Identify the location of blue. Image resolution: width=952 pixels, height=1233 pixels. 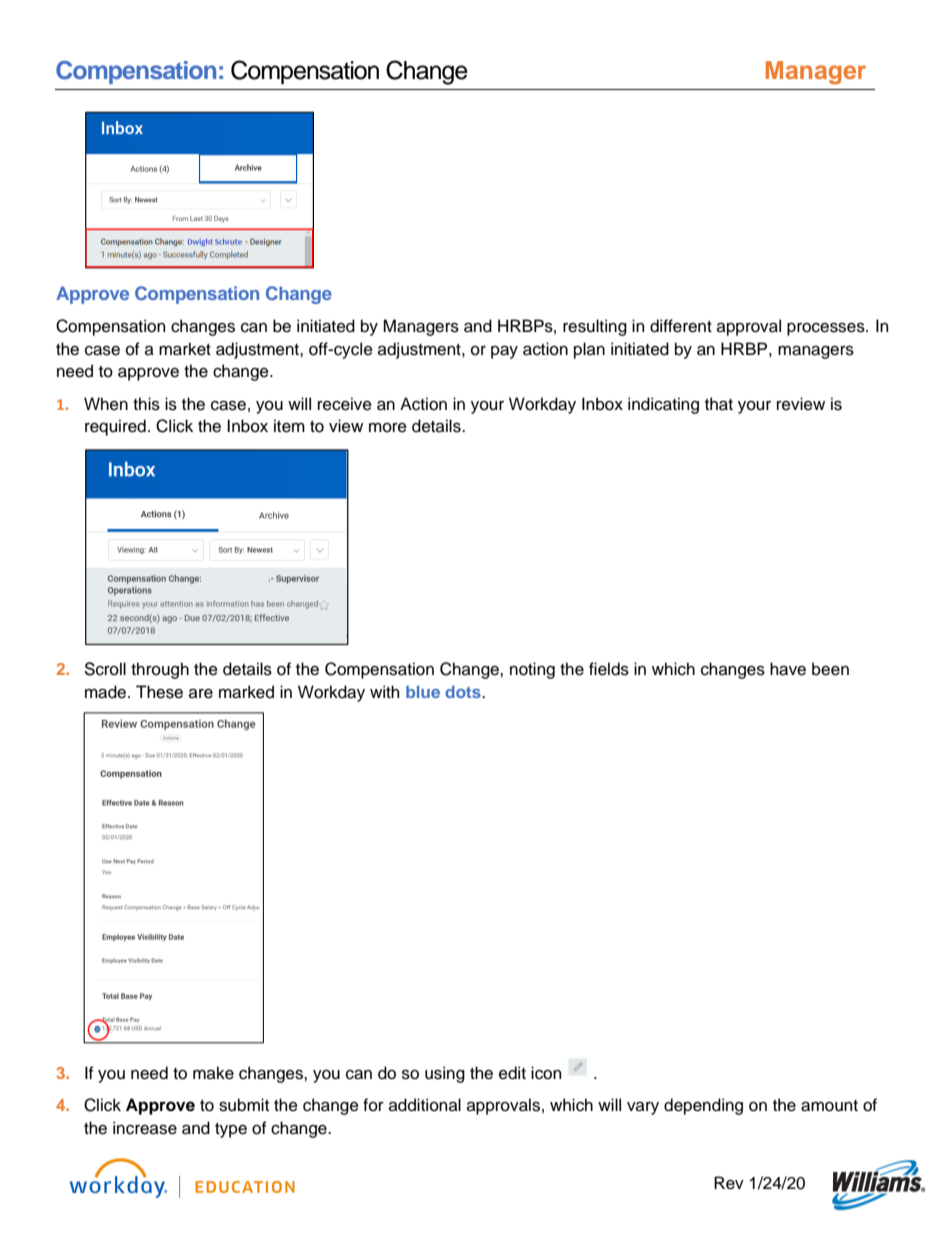
(423, 692).
